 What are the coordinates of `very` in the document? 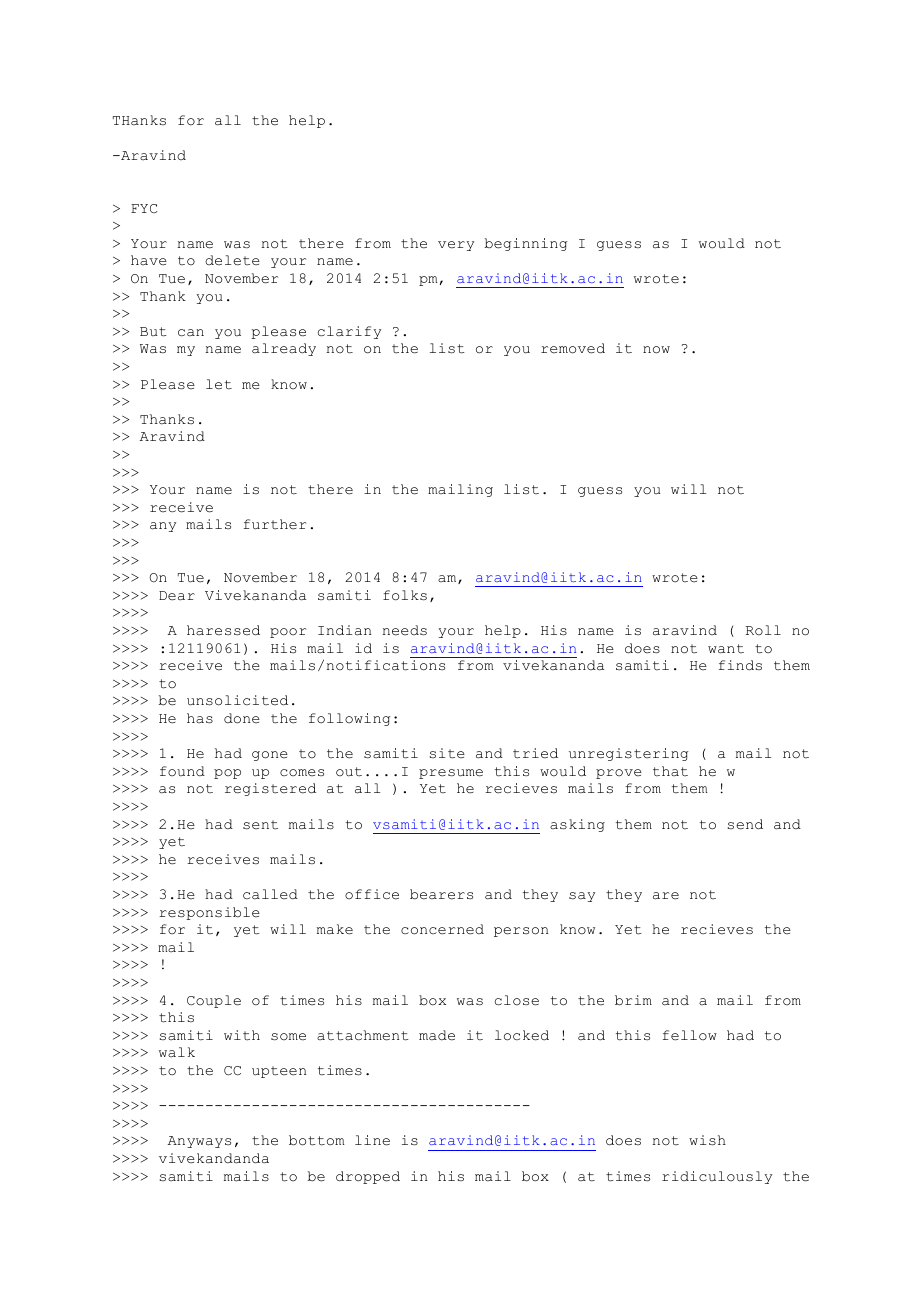 It's located at (456, 246).
